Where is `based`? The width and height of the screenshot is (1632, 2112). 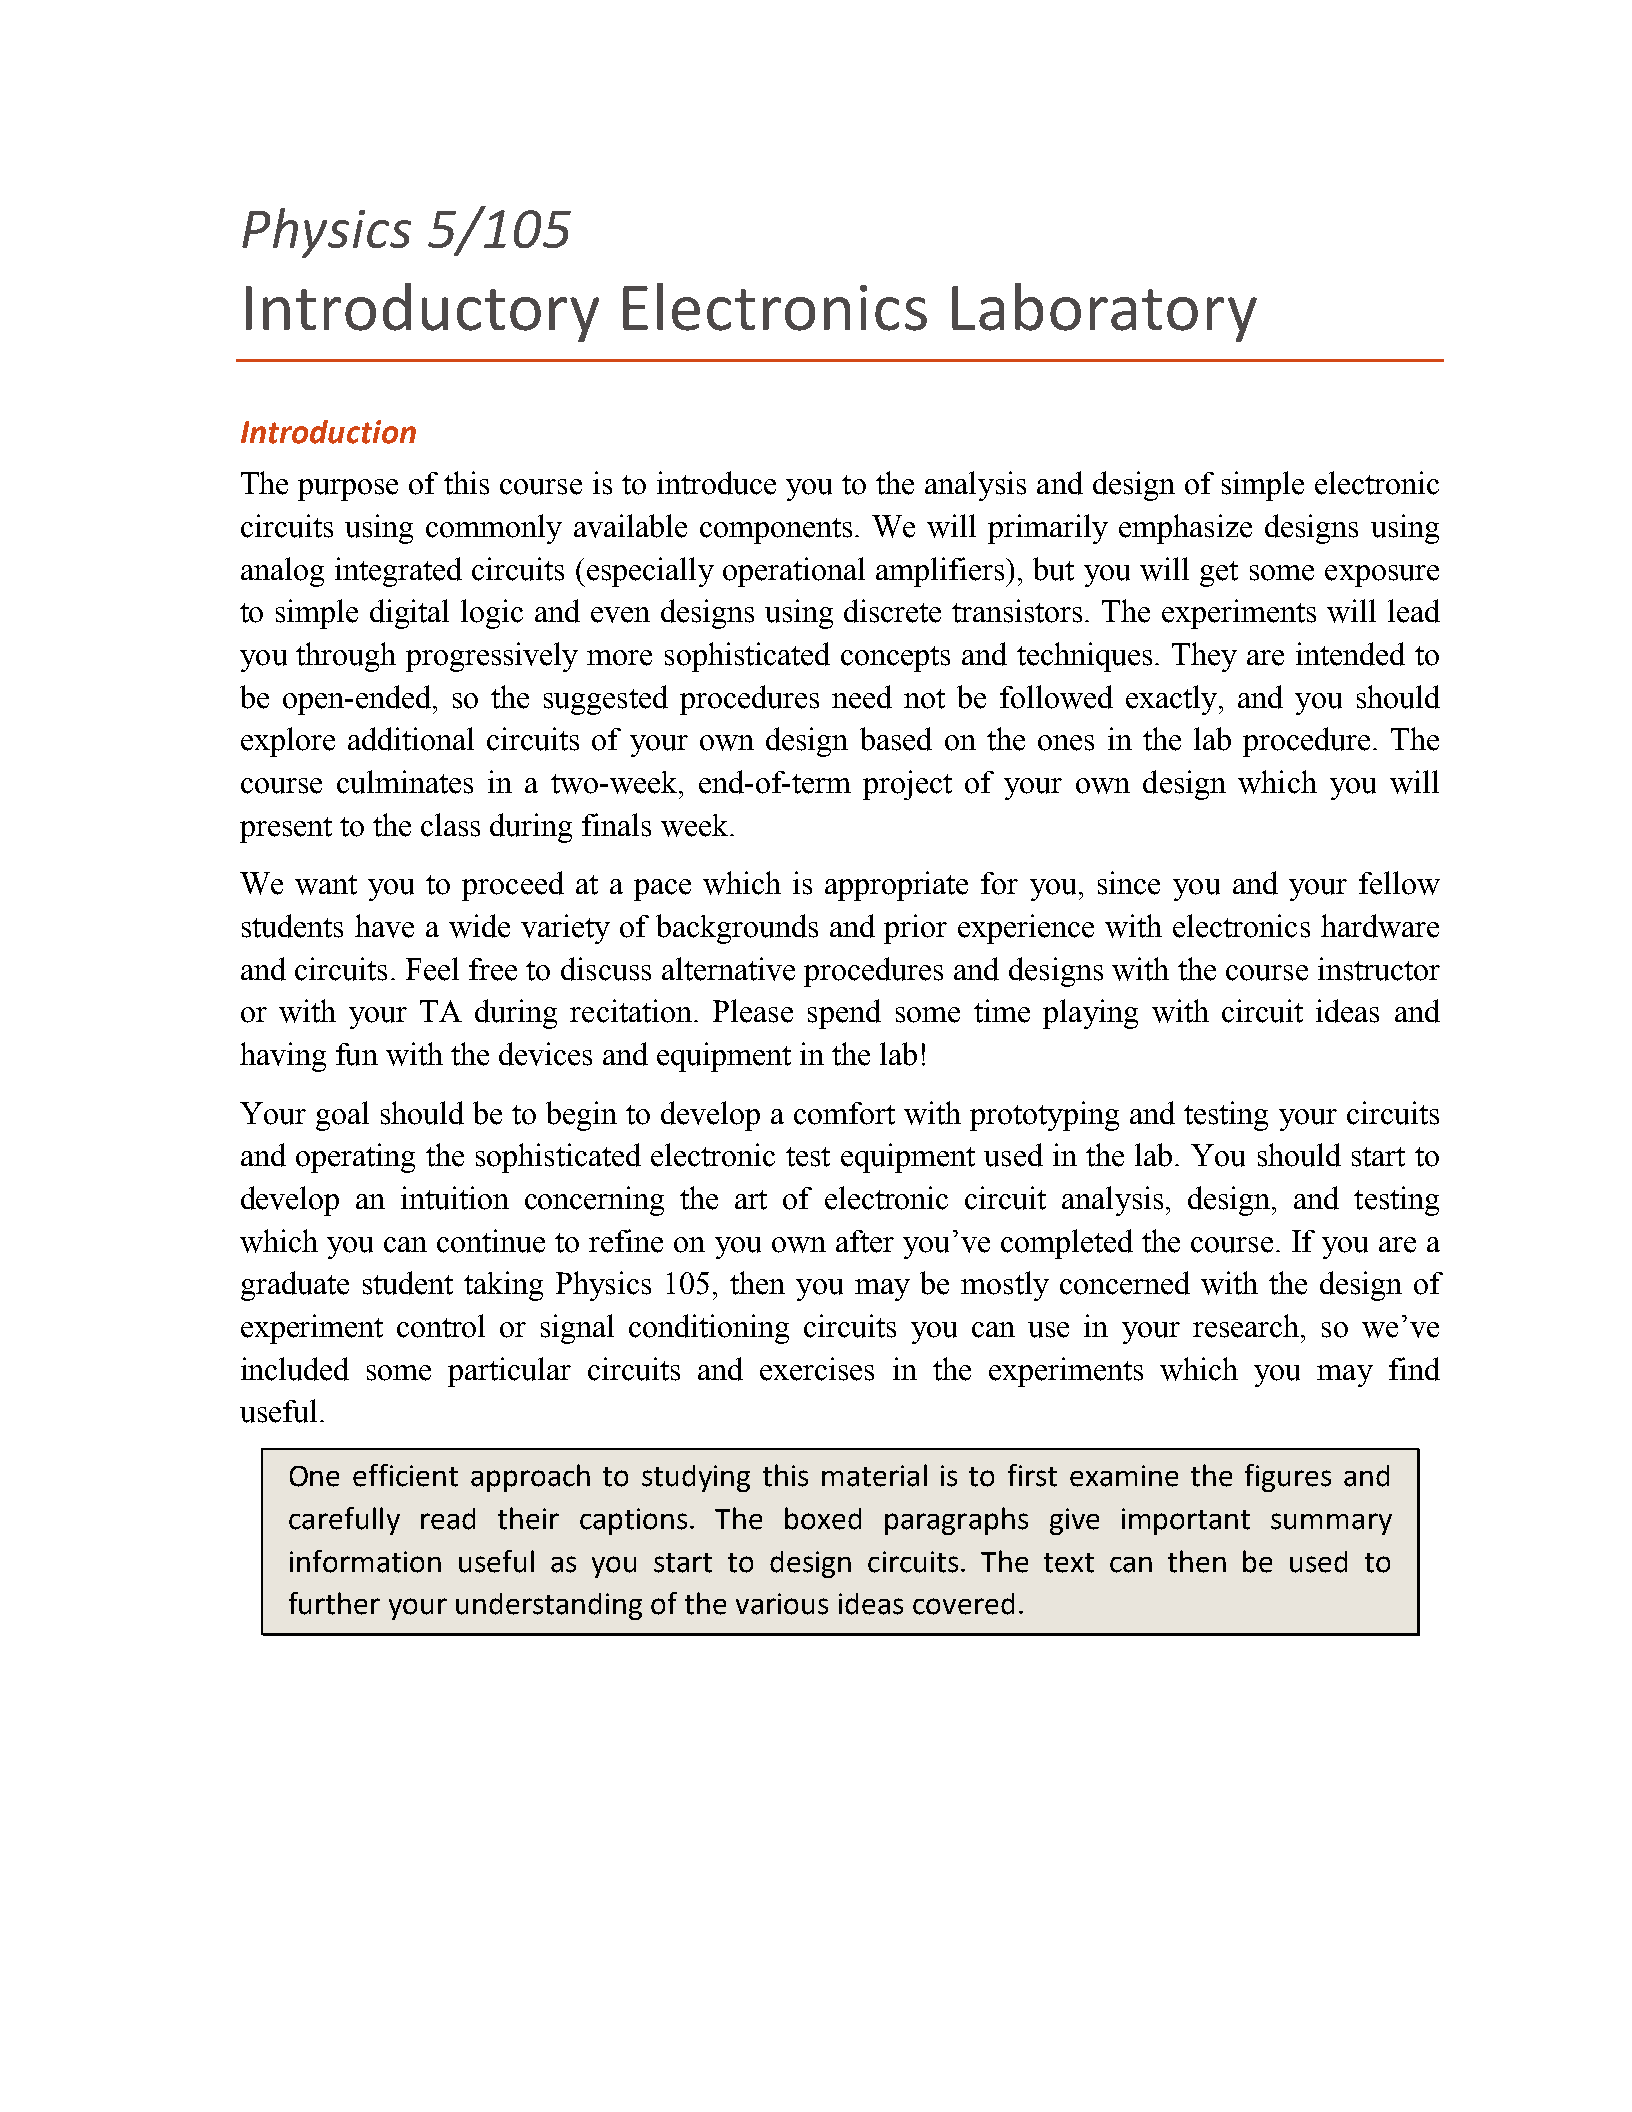
based is located at coordinates (896, 739).
